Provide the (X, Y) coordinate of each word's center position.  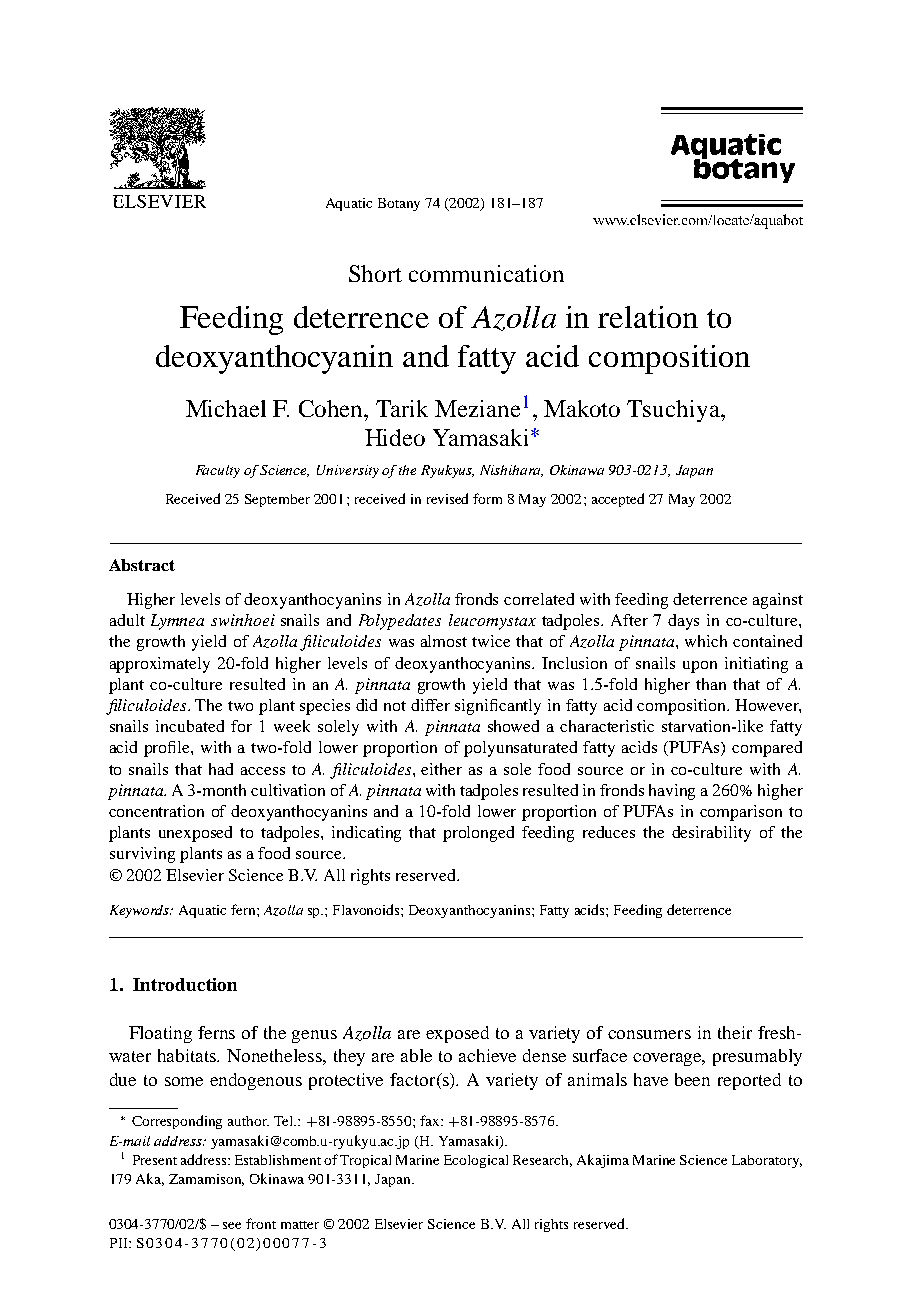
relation (648, 317)
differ (430, 705)
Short (375, 273)
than (711, 684)
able (416, 1055)
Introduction (185, 984)
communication (486, 273)
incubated (190, 726)
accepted (618, 500)
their (735, 1032)
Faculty (218, 471)
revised (447, 498)
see (232, 1225)
